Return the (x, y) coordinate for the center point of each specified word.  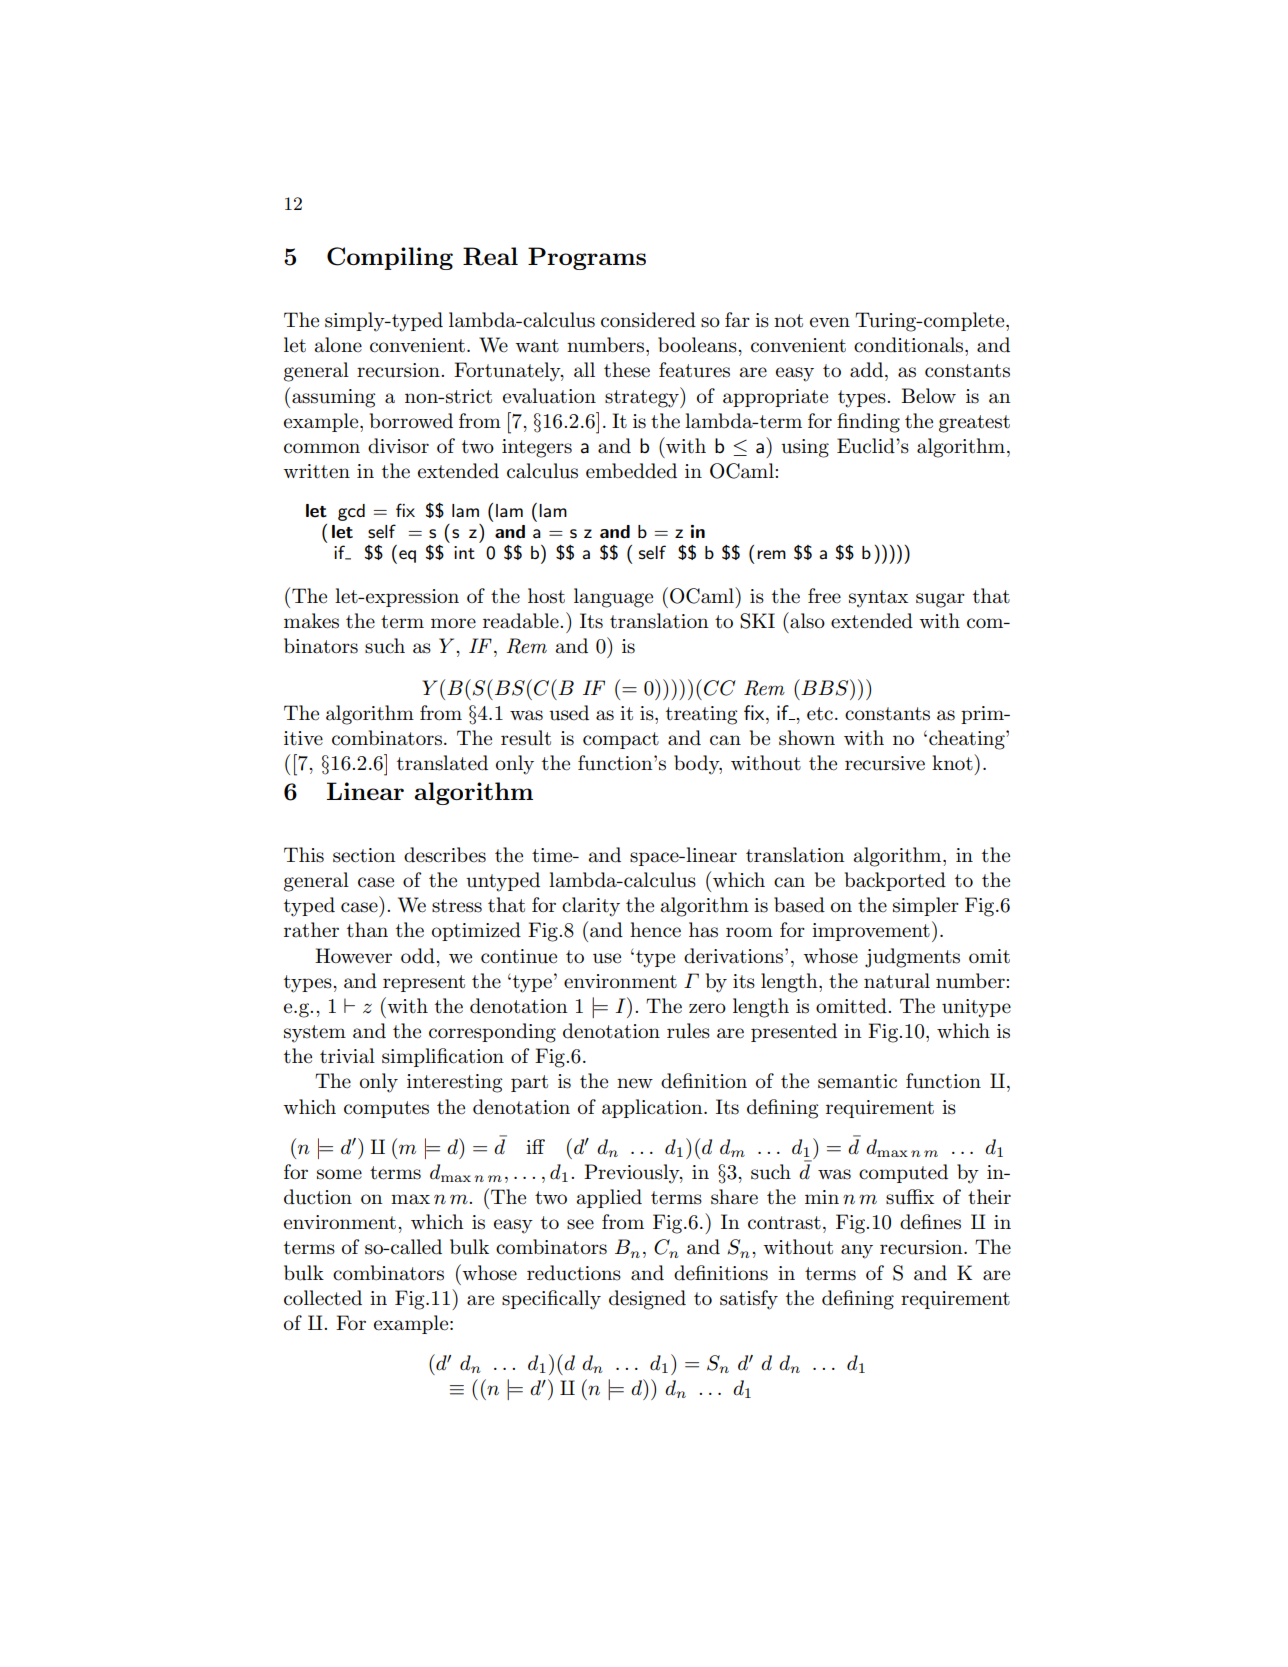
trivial (347, 1056)
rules (688, 1031)
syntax (878, 599)
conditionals (910, 345)
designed (647, 1300)
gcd (351, 512)
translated (442, 763)
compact (621, 740)
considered (648, 320)
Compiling (390, 258)
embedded (631, 471)
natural (897, 981)
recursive (885, 763)
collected (323, 1298)
